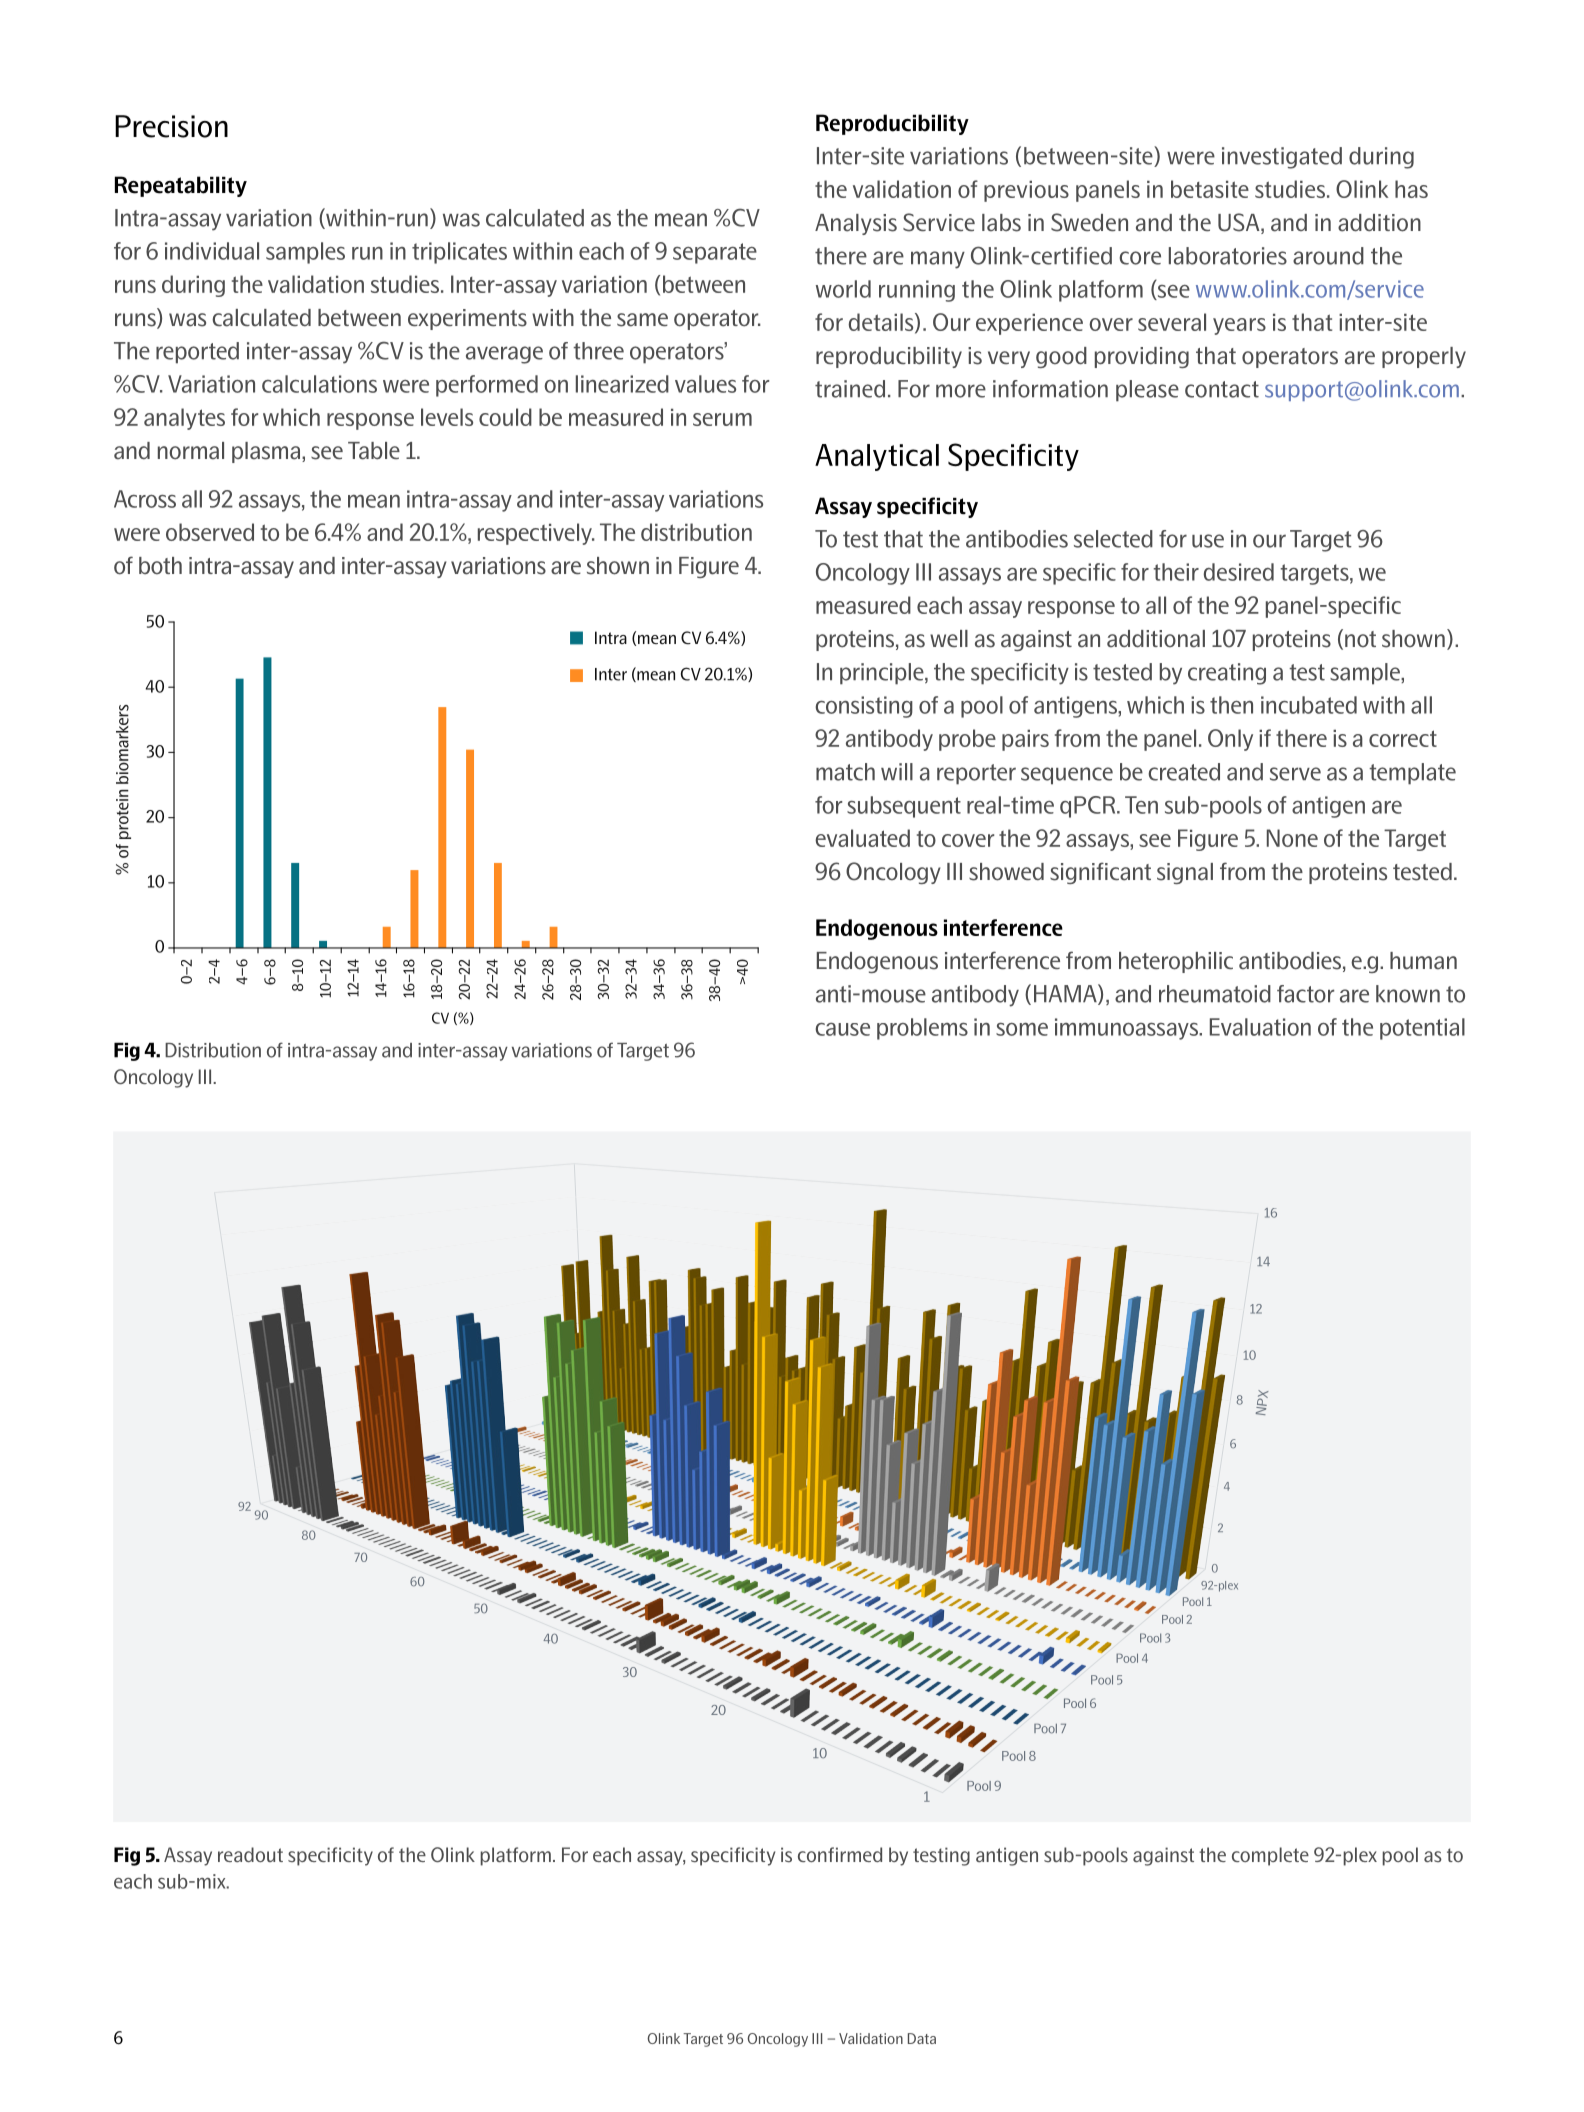 The height and width of the image is (2112, 1584). I want to click on potential, so click(1422, 1029).
